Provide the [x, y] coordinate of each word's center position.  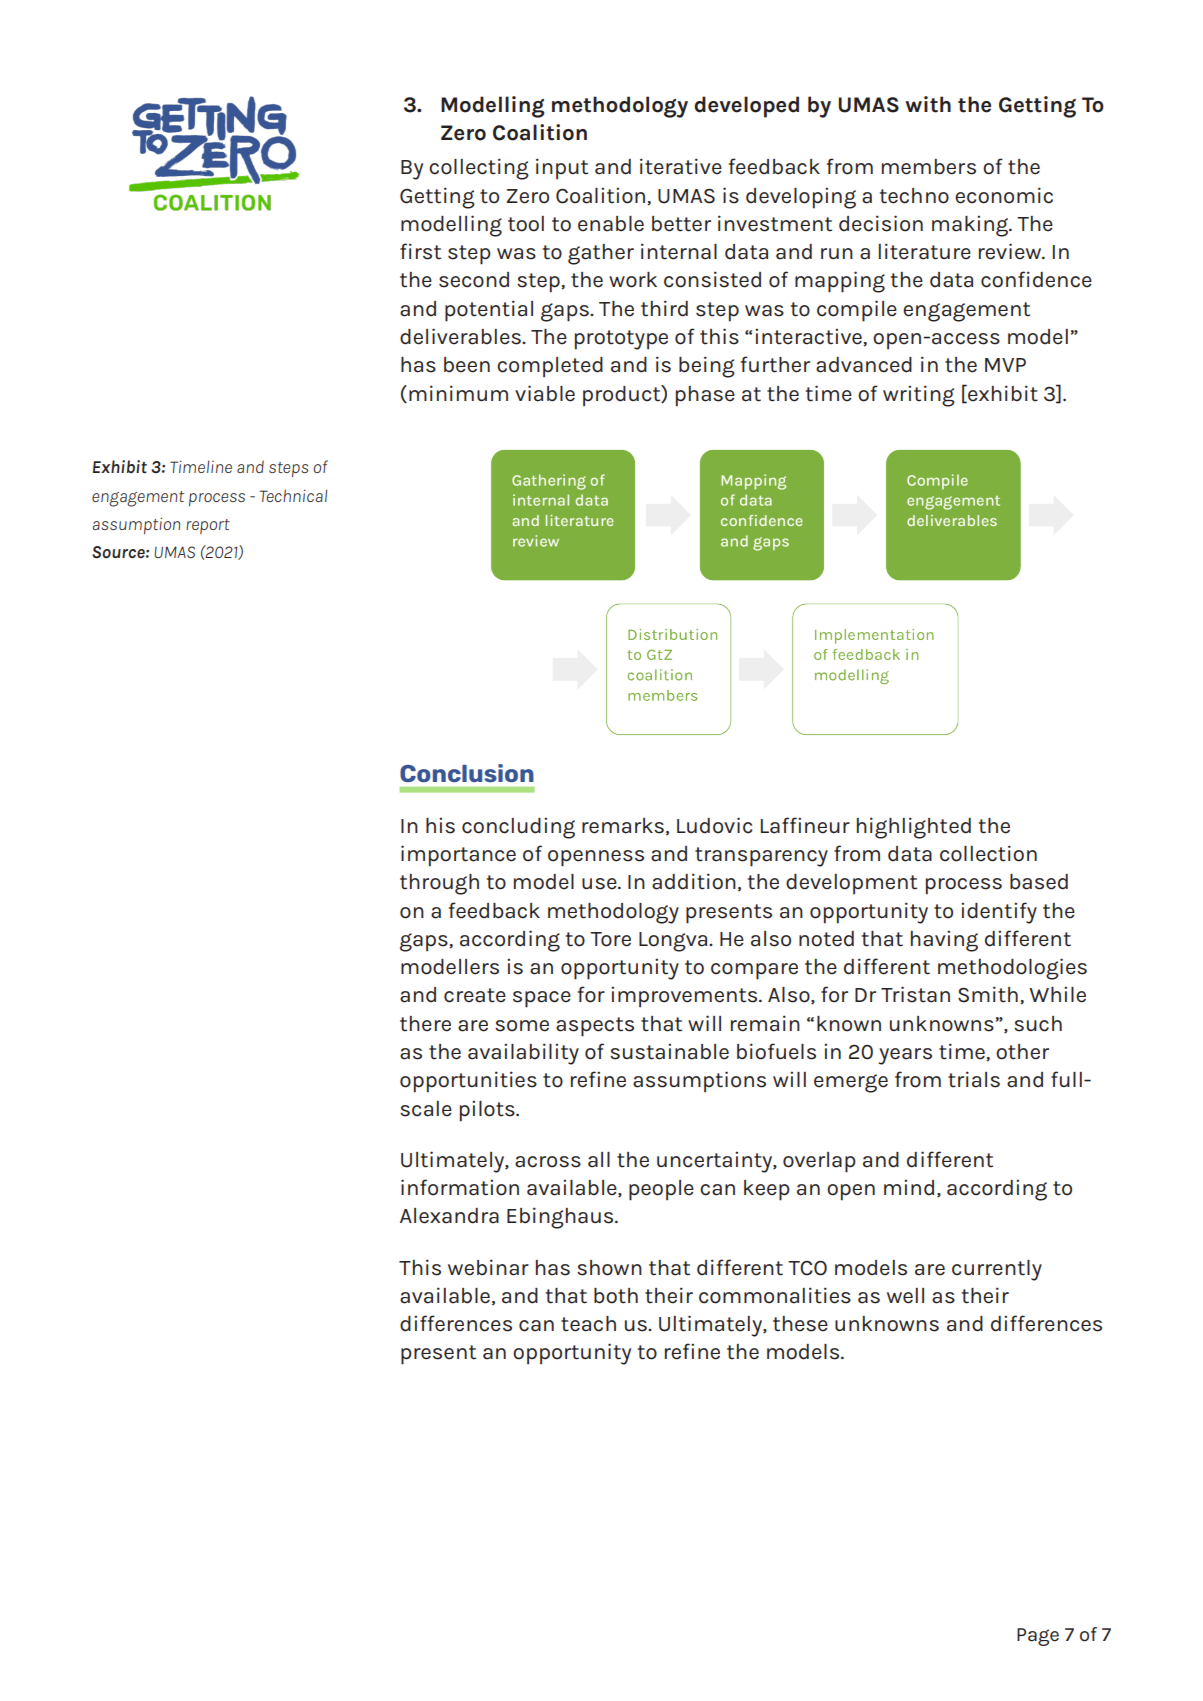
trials [974, 1079]
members [929, 167]
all [599, 1160]
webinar [488, 1267]
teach [588, 1324]
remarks [623, 826]
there [425, 1024]
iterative [681, 166]
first [420, 251]
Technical [293, 495]
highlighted [914, 828]
